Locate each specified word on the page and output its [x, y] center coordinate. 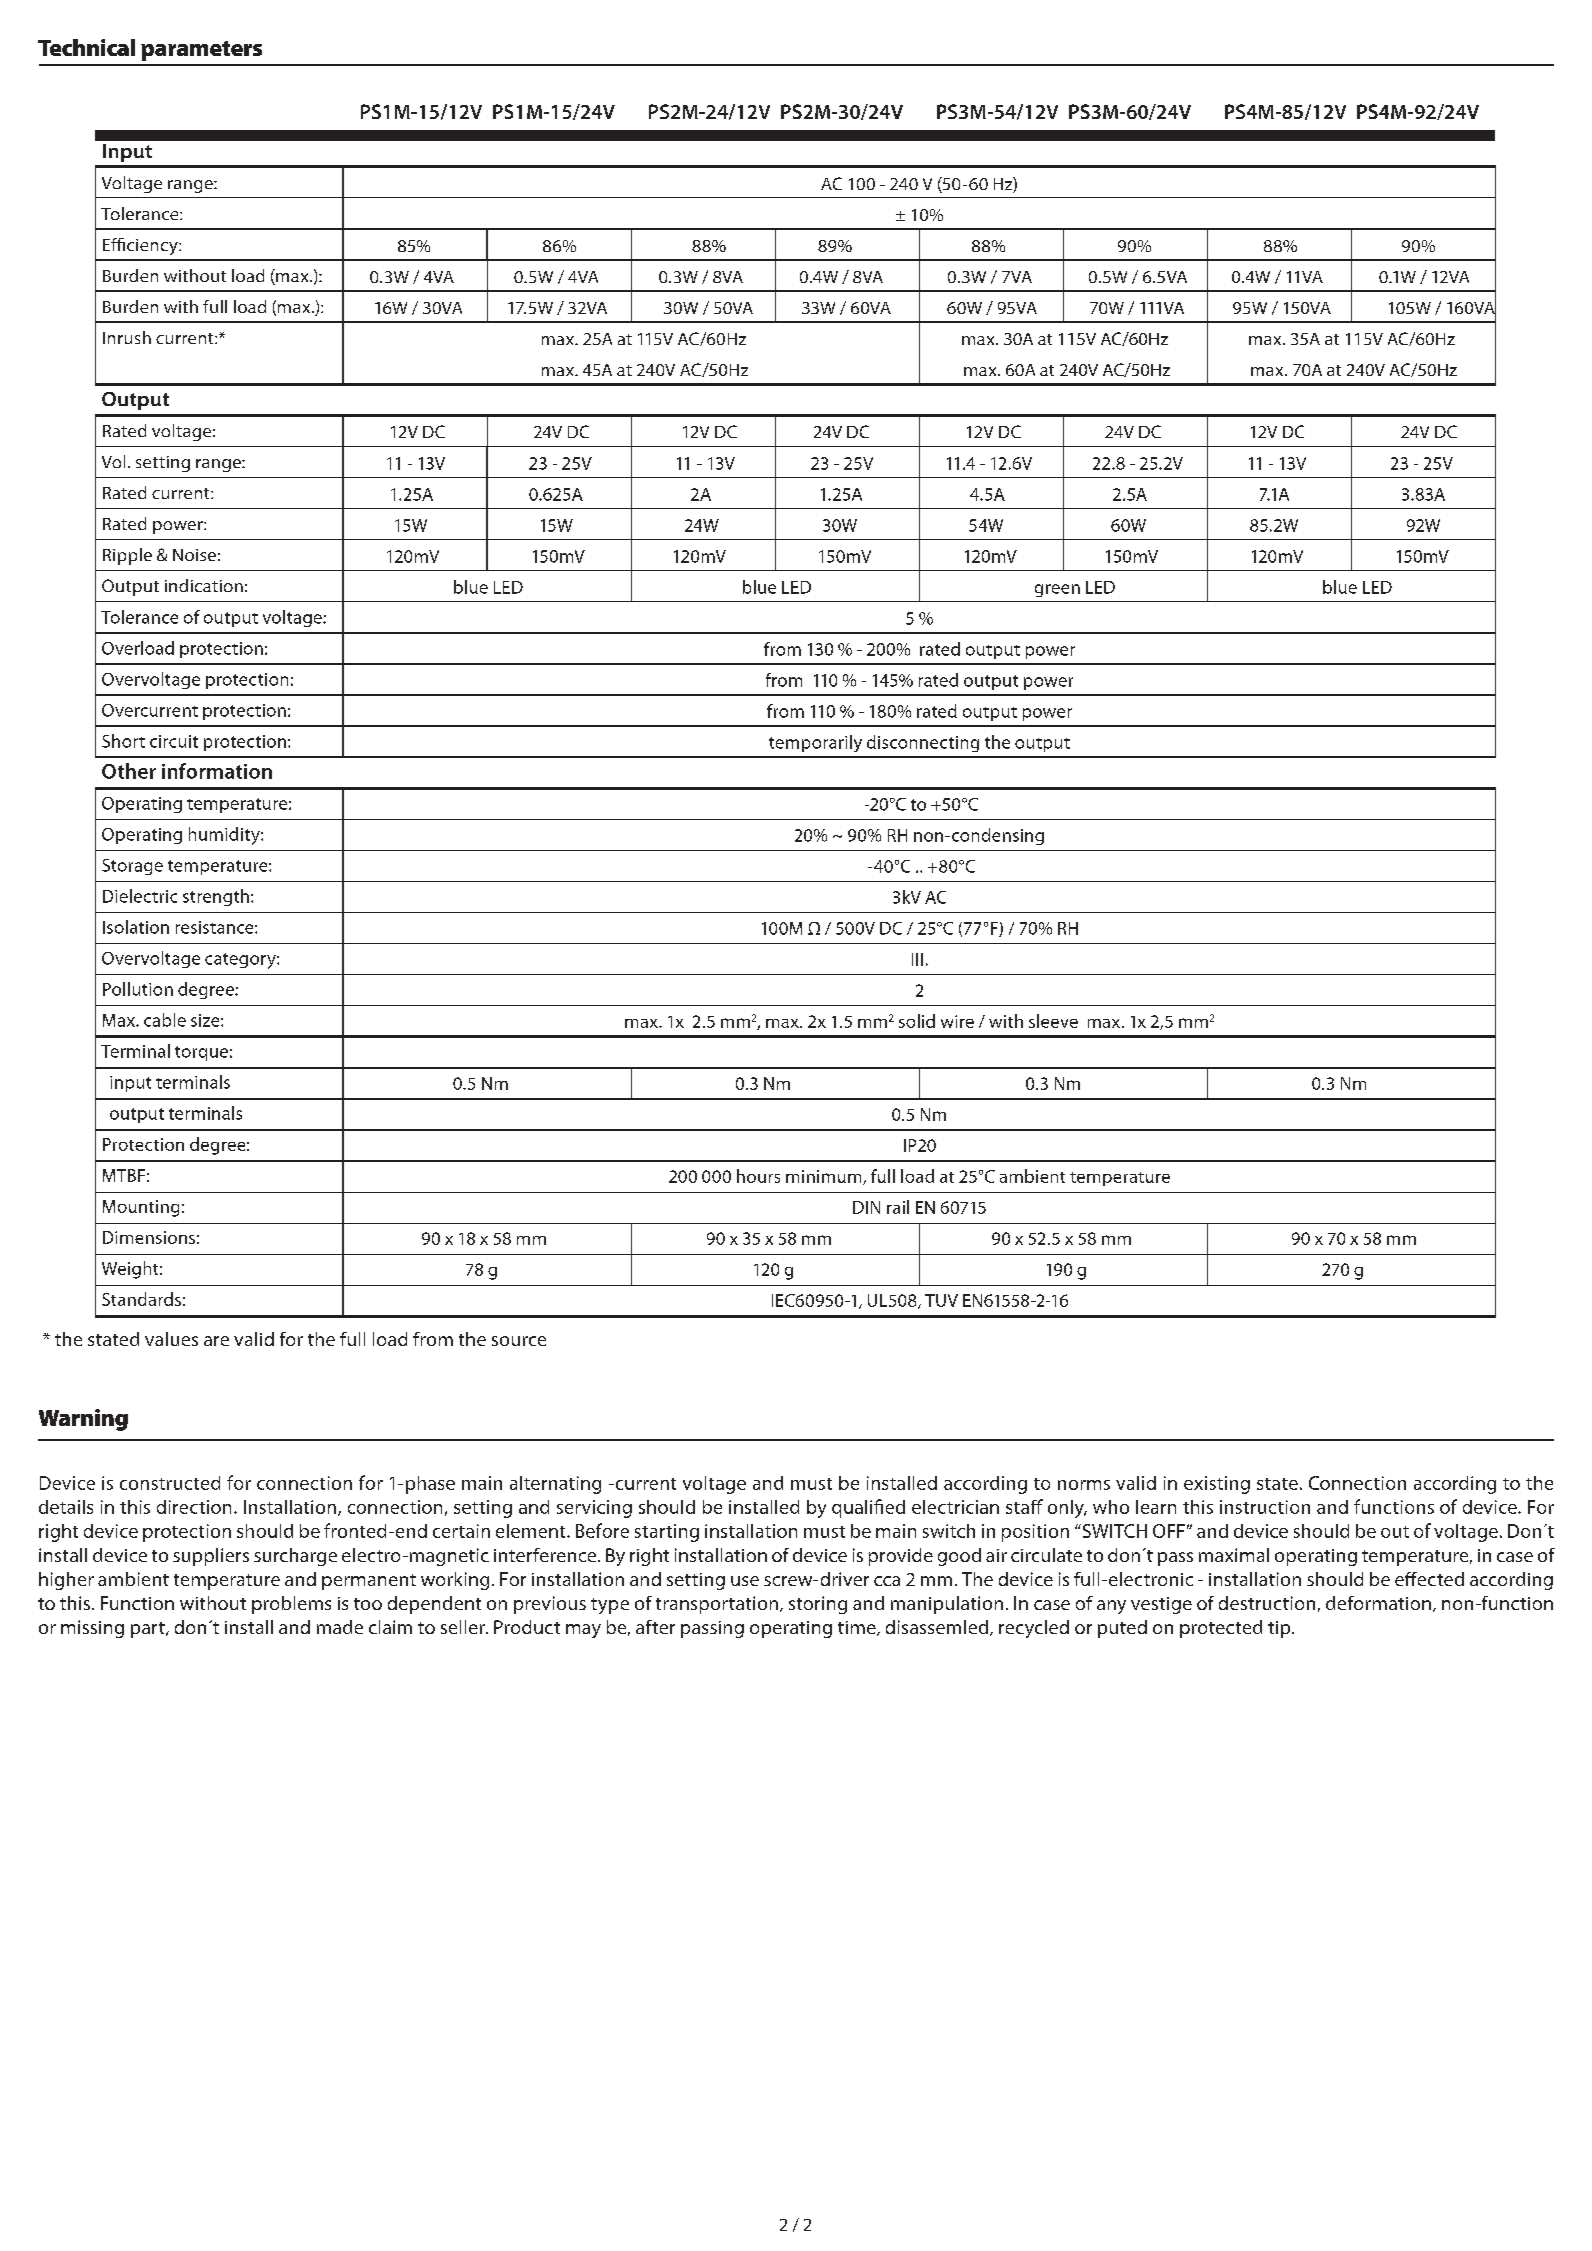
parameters [201, 51]
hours [758, 1176]
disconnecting [923, 743]
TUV [941, 1300]
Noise [194, 555]
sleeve [1053, 1021]
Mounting [141, 1208]
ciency [153, 247]
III [917, 959]
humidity [225, 836]
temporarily [815, 743]
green [1057, 590]
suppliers [211, 1557]
